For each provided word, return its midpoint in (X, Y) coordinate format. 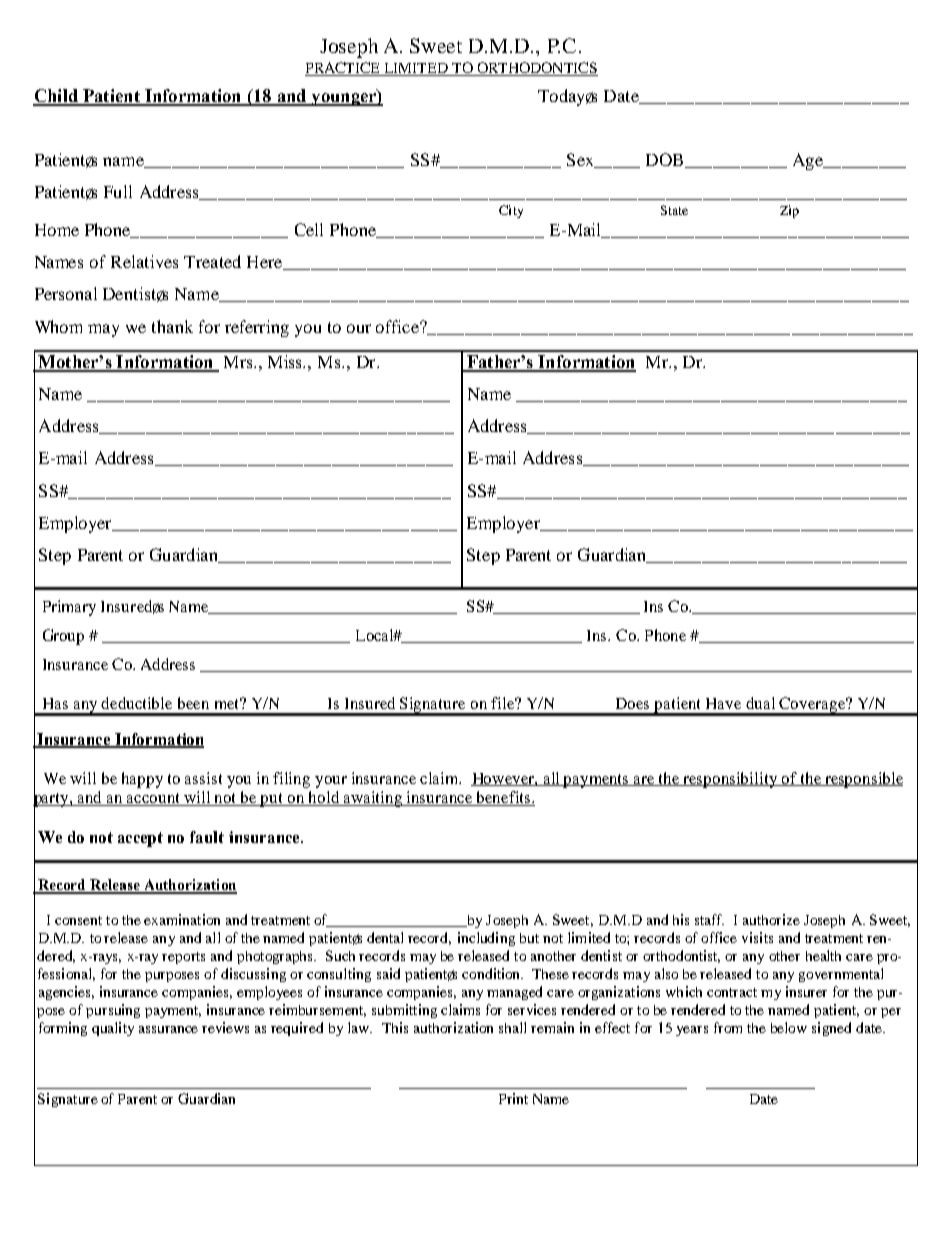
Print (513, 1098)
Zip (789, 211)
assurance (168, 1029)
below (789, 1027)
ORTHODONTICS (536, 69)
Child (56, 97)
